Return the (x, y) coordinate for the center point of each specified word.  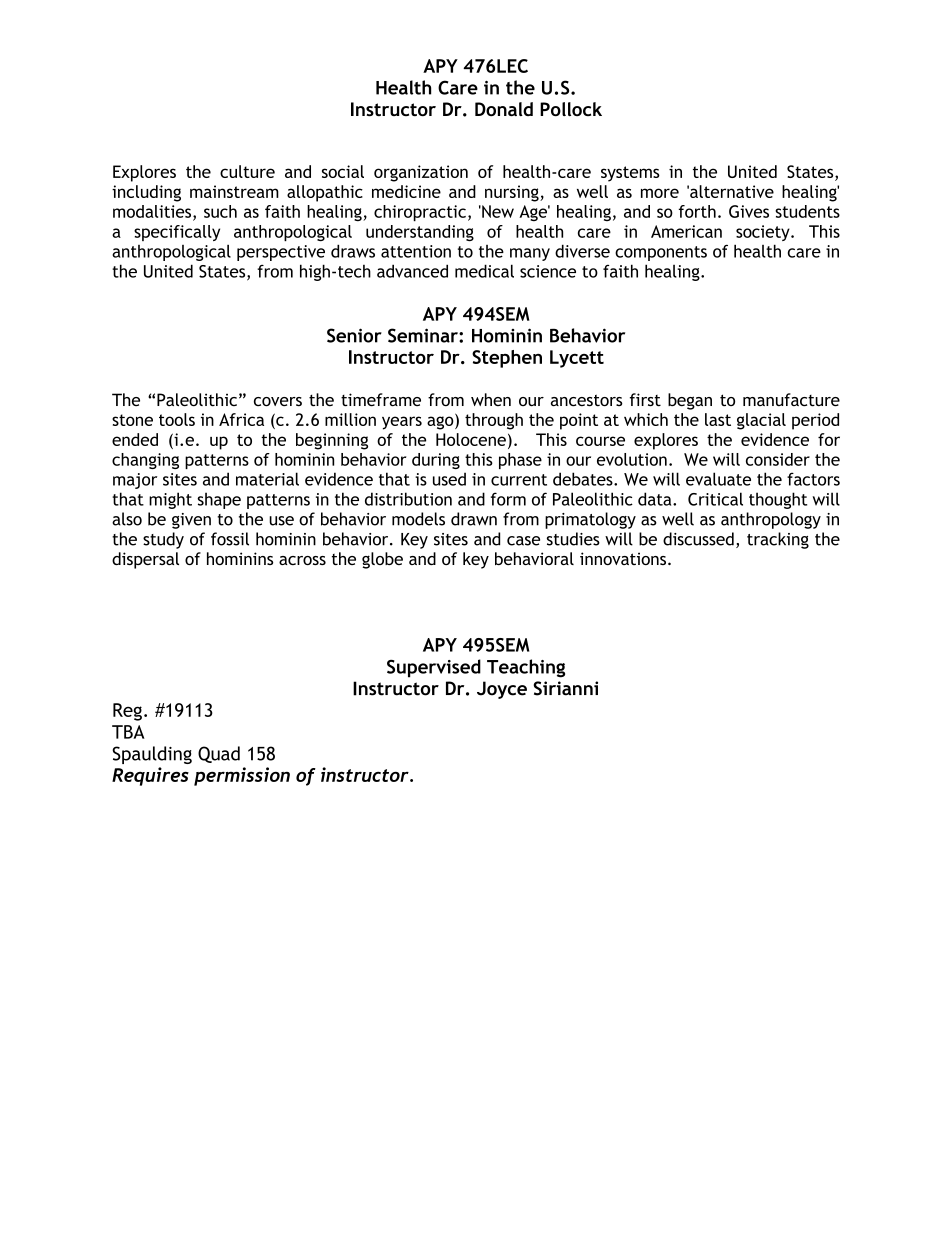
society (764, 233)
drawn (474, 519)
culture (247, 171)
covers (278, 402)
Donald (504, 109)
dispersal (145, 560)
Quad (219, 754)
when (491, 399)
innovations (624, 558)
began (690, 401)
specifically (177, 233)
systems (630, 174)
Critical (715, 499)
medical (484, 271)
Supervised (434, 668)
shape (219, 500)
